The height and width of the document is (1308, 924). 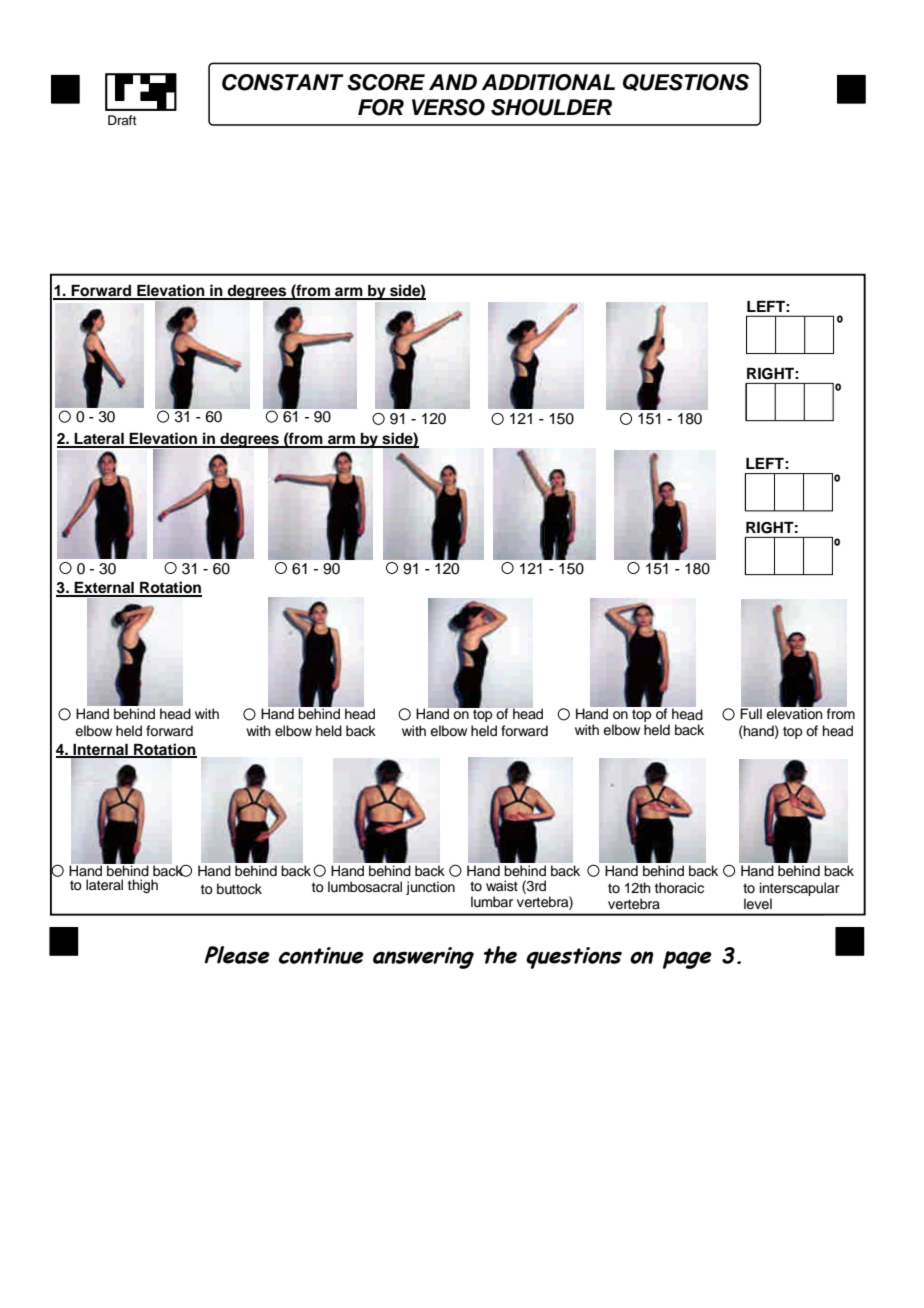 I want to click on ADDITIONAL, so click(x=548, y=82).
